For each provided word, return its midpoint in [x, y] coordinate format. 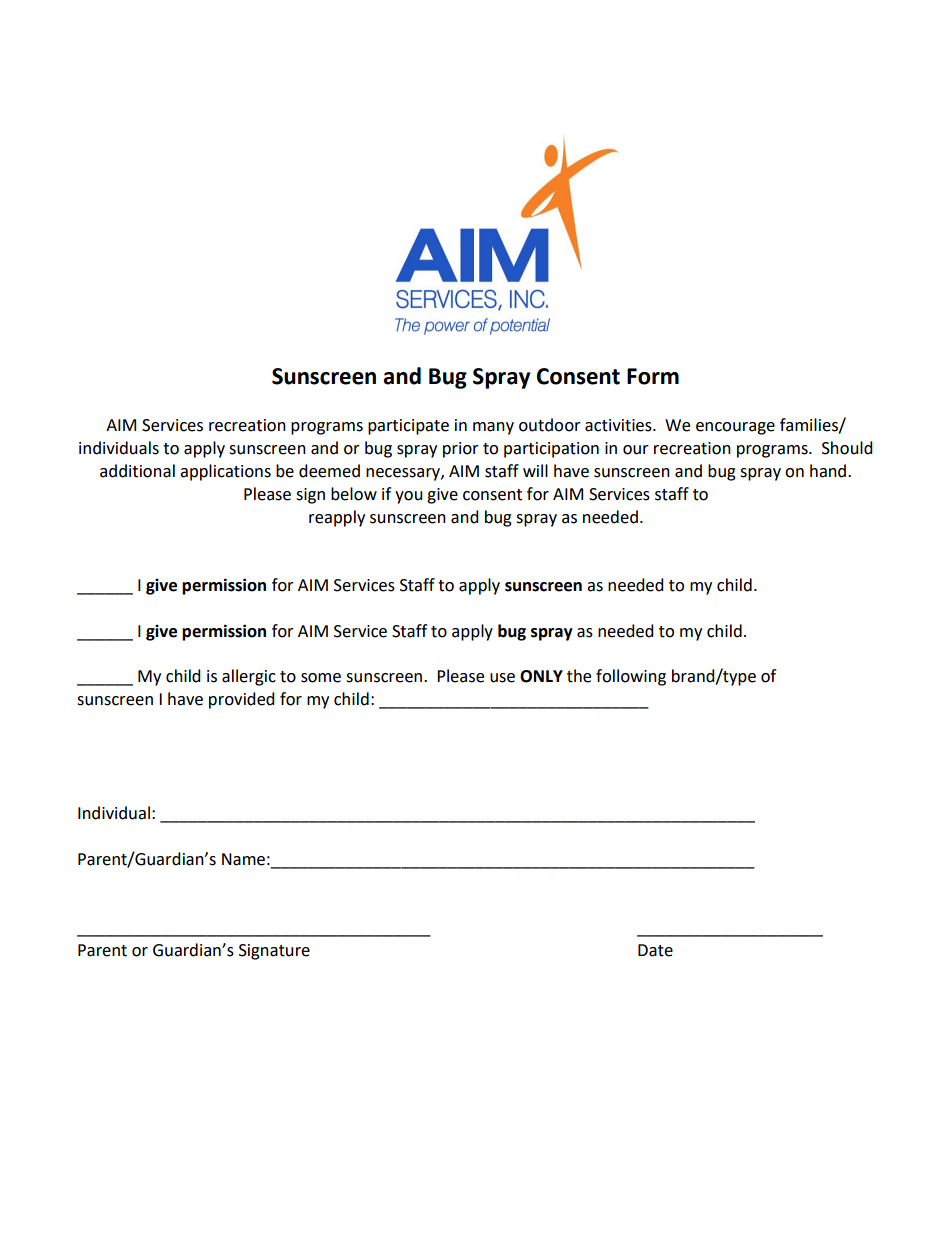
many [493, 428]
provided [242, 700]
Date [655, 950]
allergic [249, 677]
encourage [735, 428]
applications [225, 472]
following [631, 677]
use [502, 678]
